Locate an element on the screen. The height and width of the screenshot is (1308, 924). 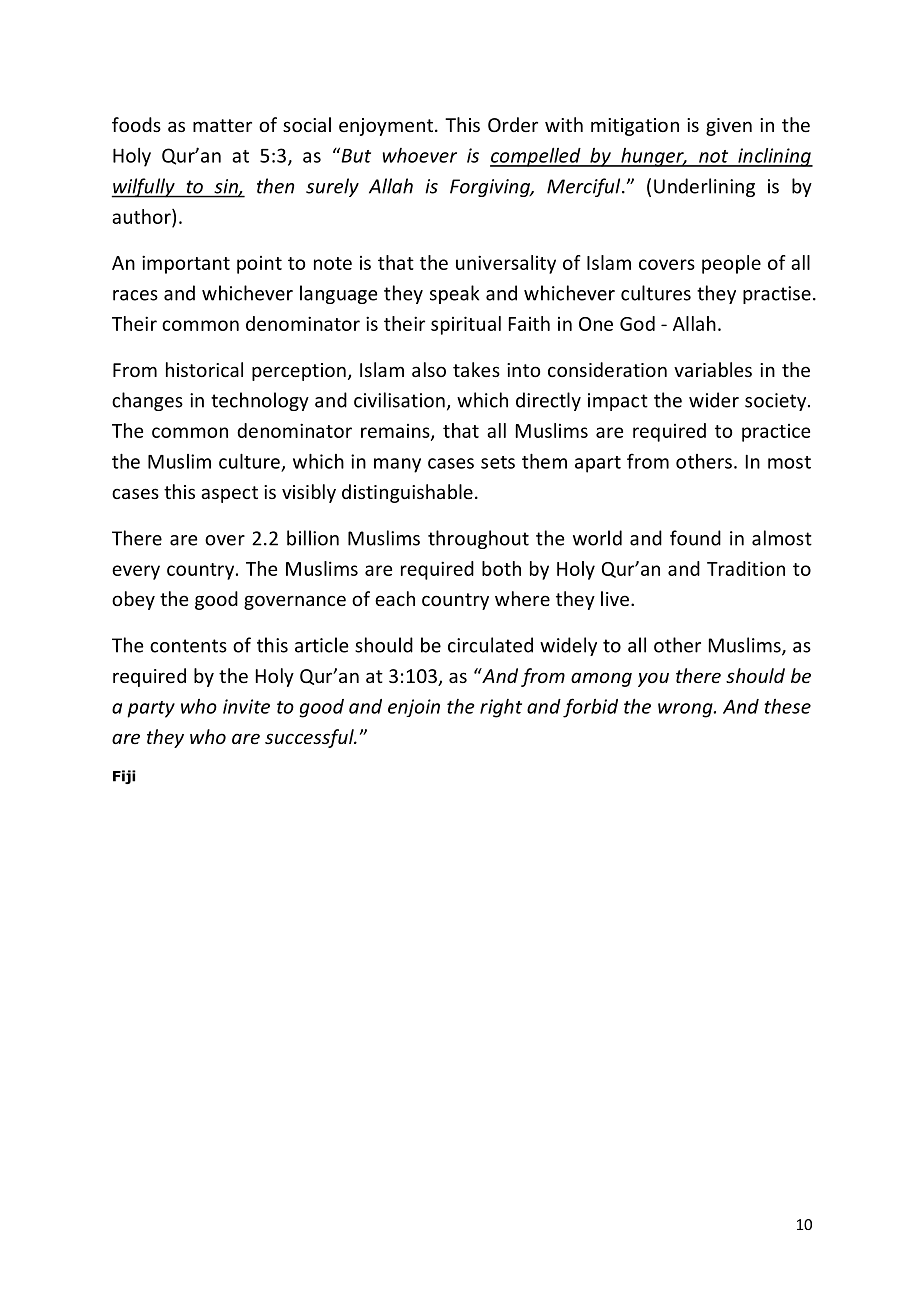
throughout is located at coordinates (478, 539).
